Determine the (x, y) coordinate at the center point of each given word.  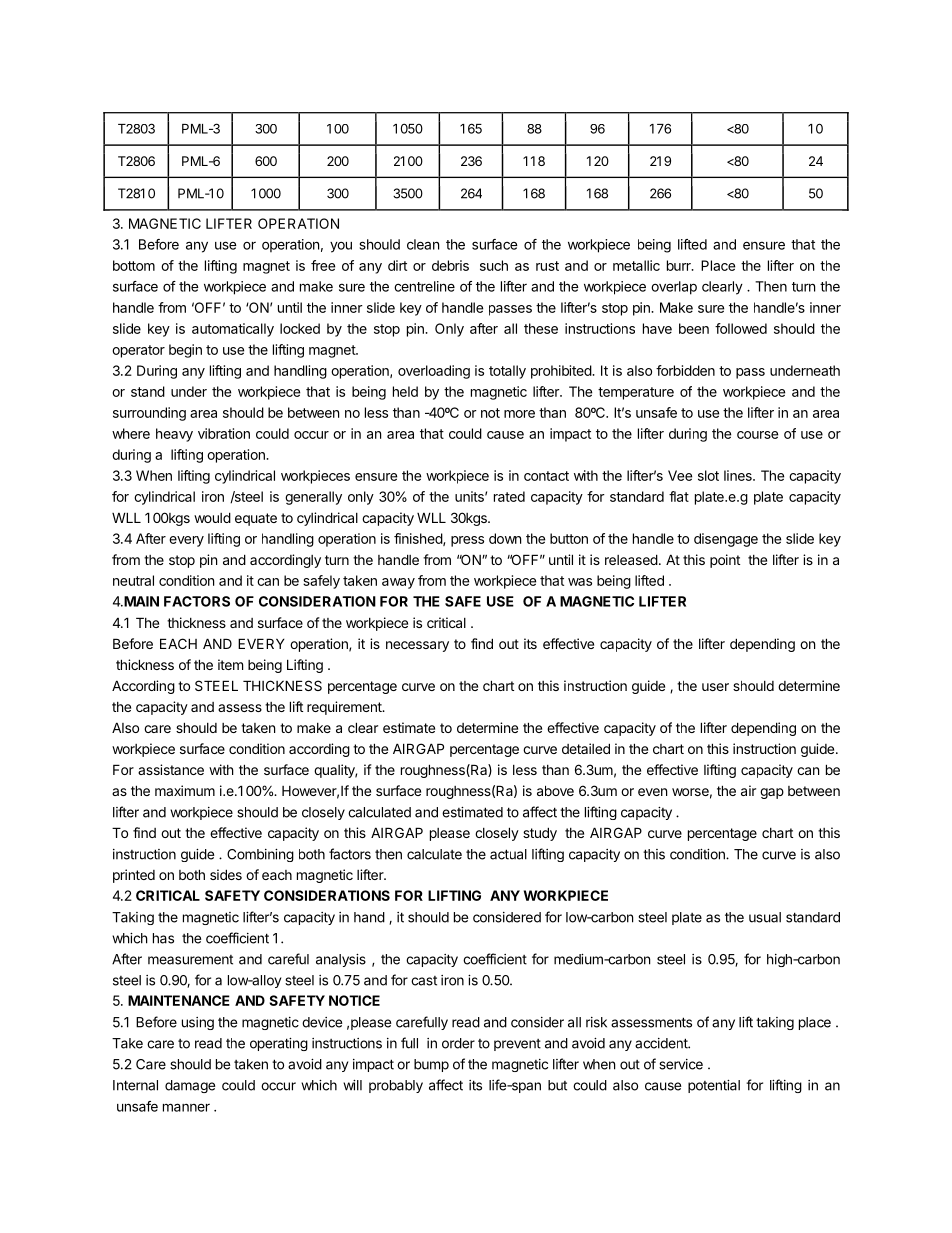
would (212, 517)
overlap (674, 288)
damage (190, 1086)
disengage (726, 540)
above (555, 790)
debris (450, 265)
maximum (185, 790)
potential (714, 1086)
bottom (134, 265)
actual (508, 854)
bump (431, 1065)
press (467, 541)
